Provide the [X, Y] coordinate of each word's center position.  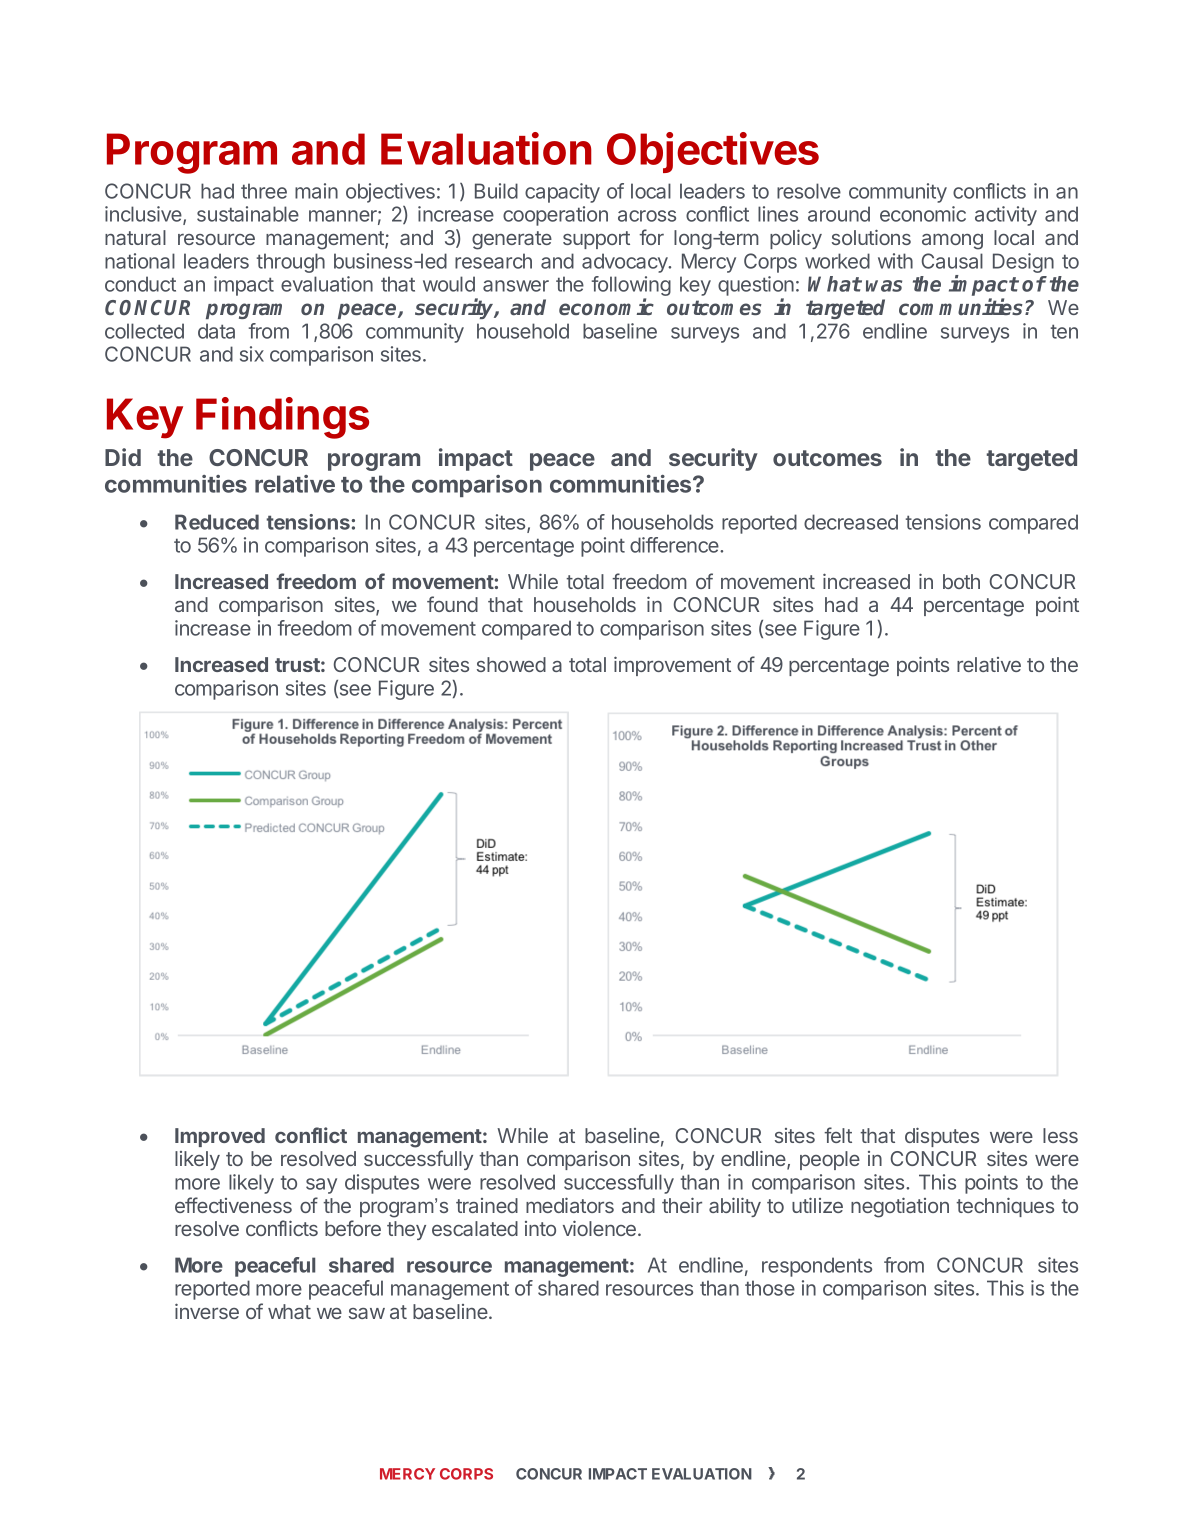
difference [675, 545]
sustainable [248, 214]
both [961, 581]
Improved [220, 1137]
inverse [207, 1311]
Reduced [217, 522]
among [952, 241]
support [596, 240]
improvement [672, 666]
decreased [851, 522]
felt [838, 1135]
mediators [570, 1205]
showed [511, 664]
